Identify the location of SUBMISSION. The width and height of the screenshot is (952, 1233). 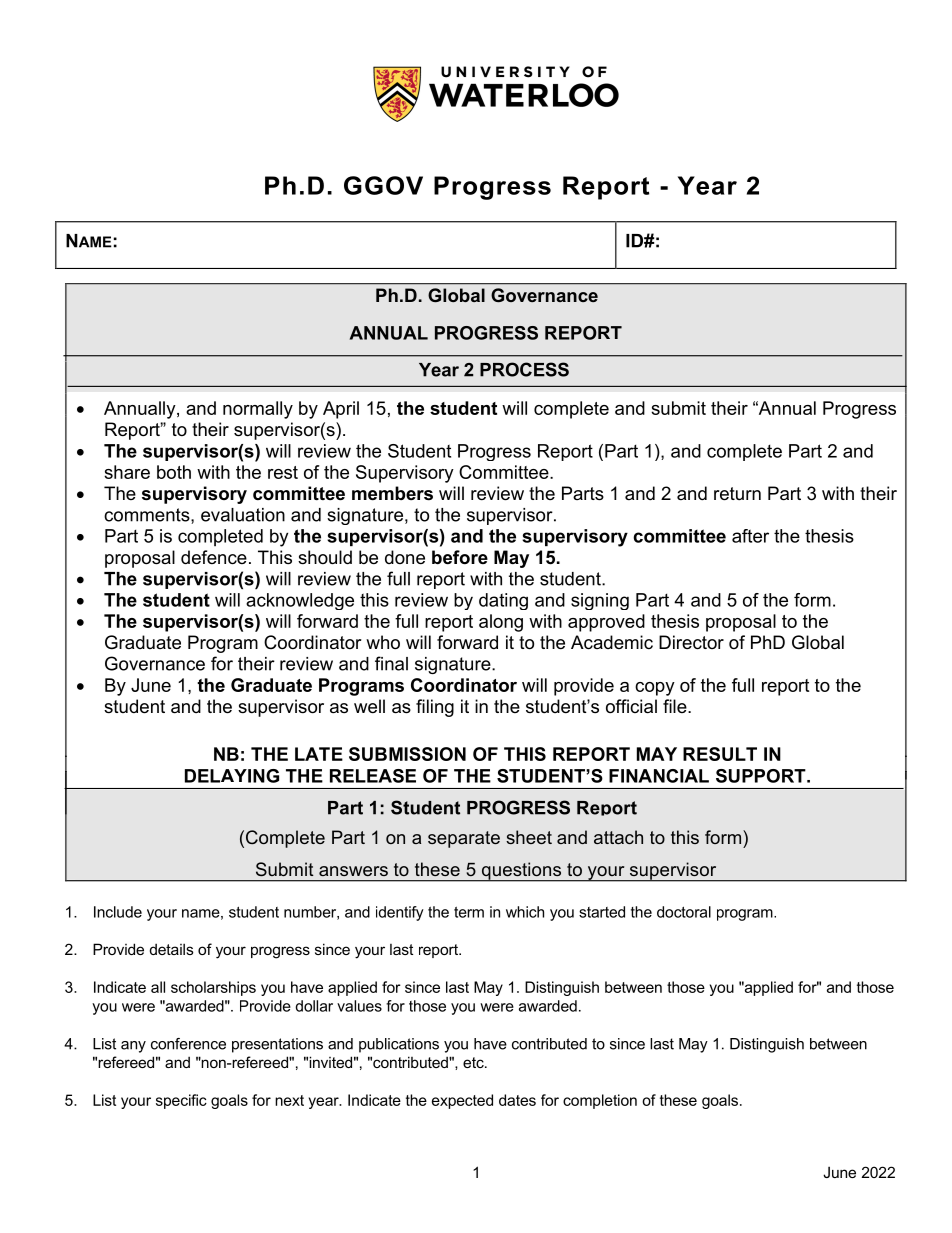
(407, 754).
